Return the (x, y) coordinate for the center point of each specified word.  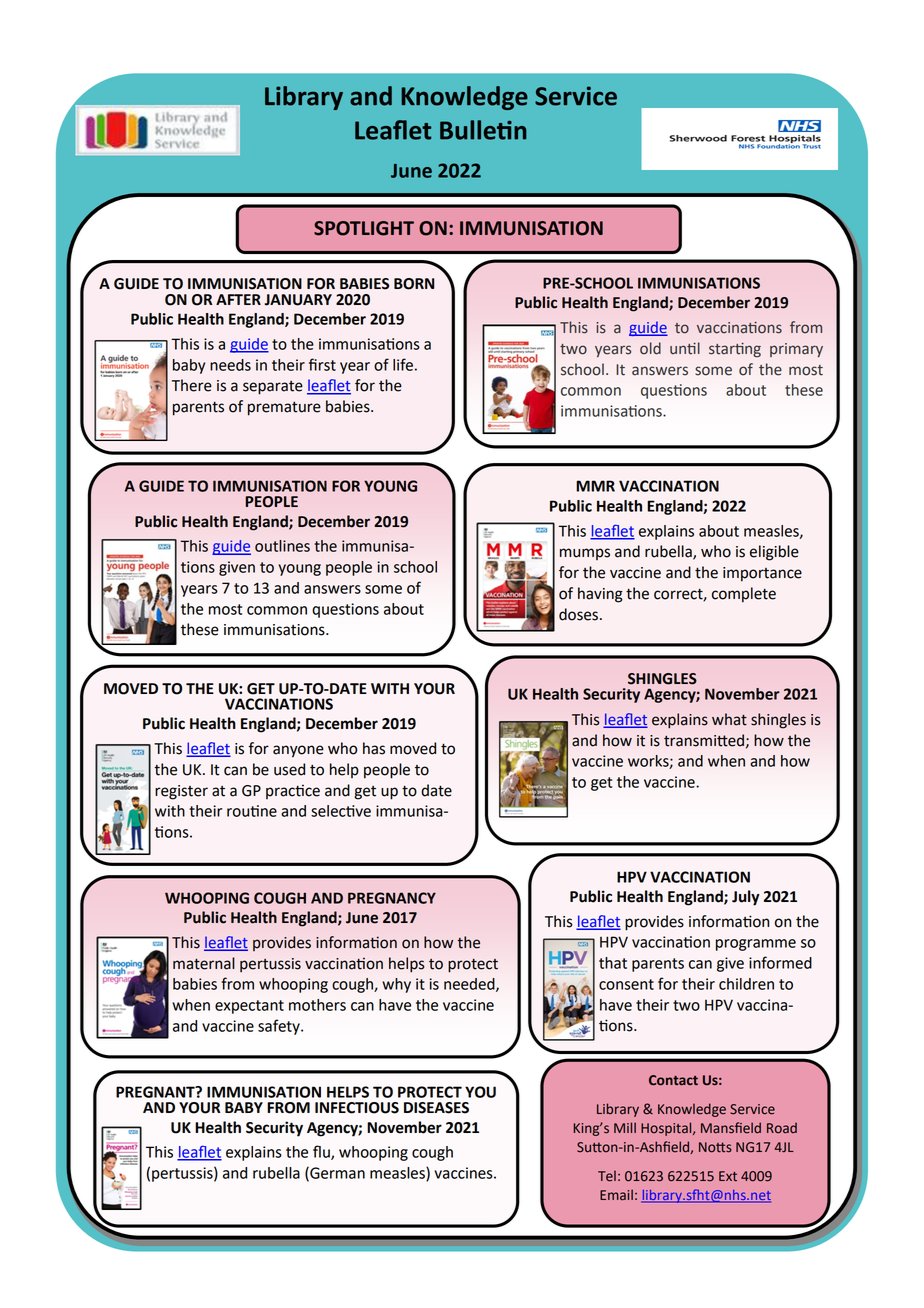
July (746, 898)
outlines (282, 546)
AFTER (238, 299)
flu (322, 1152)
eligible (774, 553)
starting (735, 350)
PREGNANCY (392, 898)
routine (252, 811)
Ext (728, 1176)
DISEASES (436, 1108)
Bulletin (483, 130)
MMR (595, 486)
